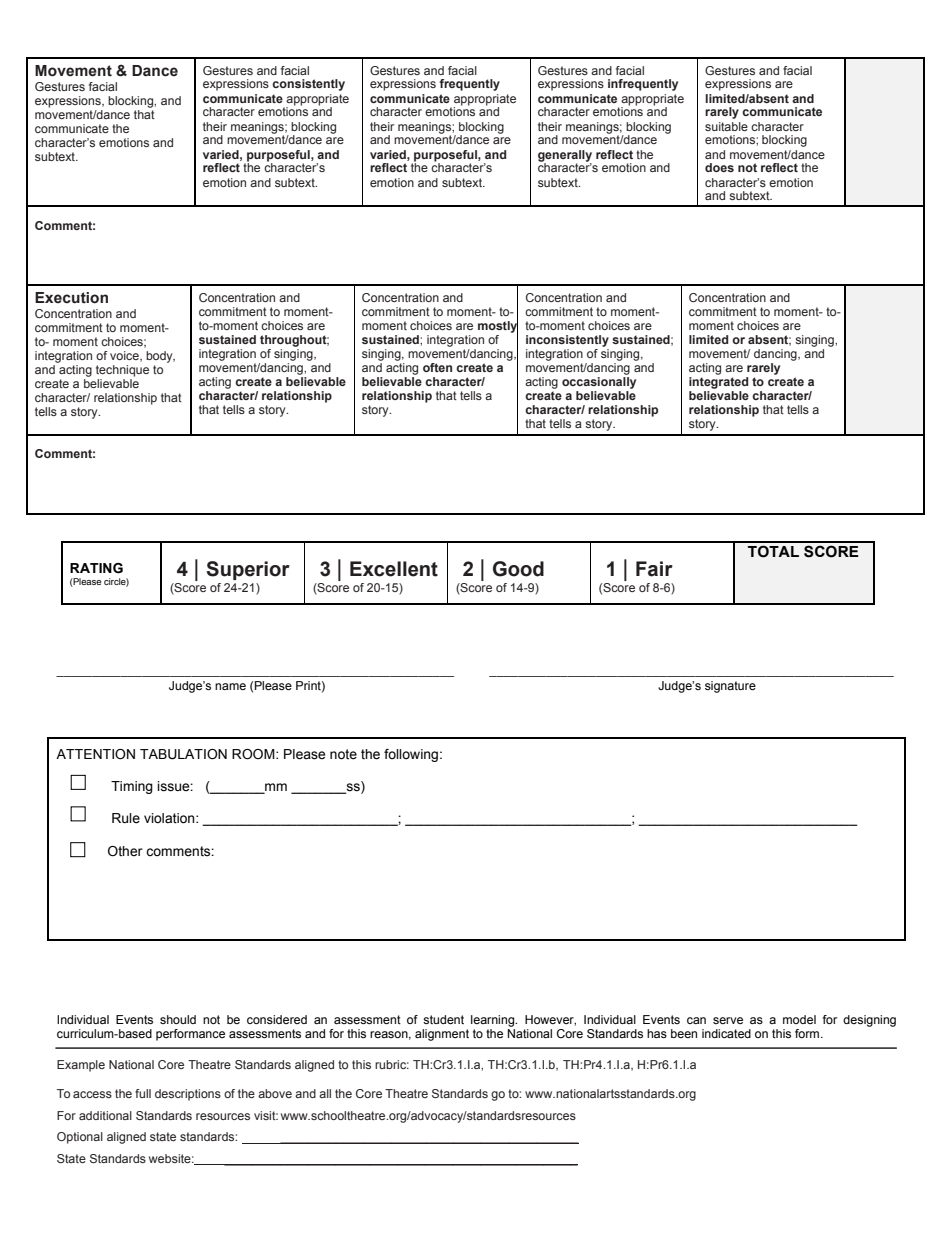 The width and height of the image is (952, 1233). Describe the element at coordinates (799, 1019) in the image. I see `model` at that location.
